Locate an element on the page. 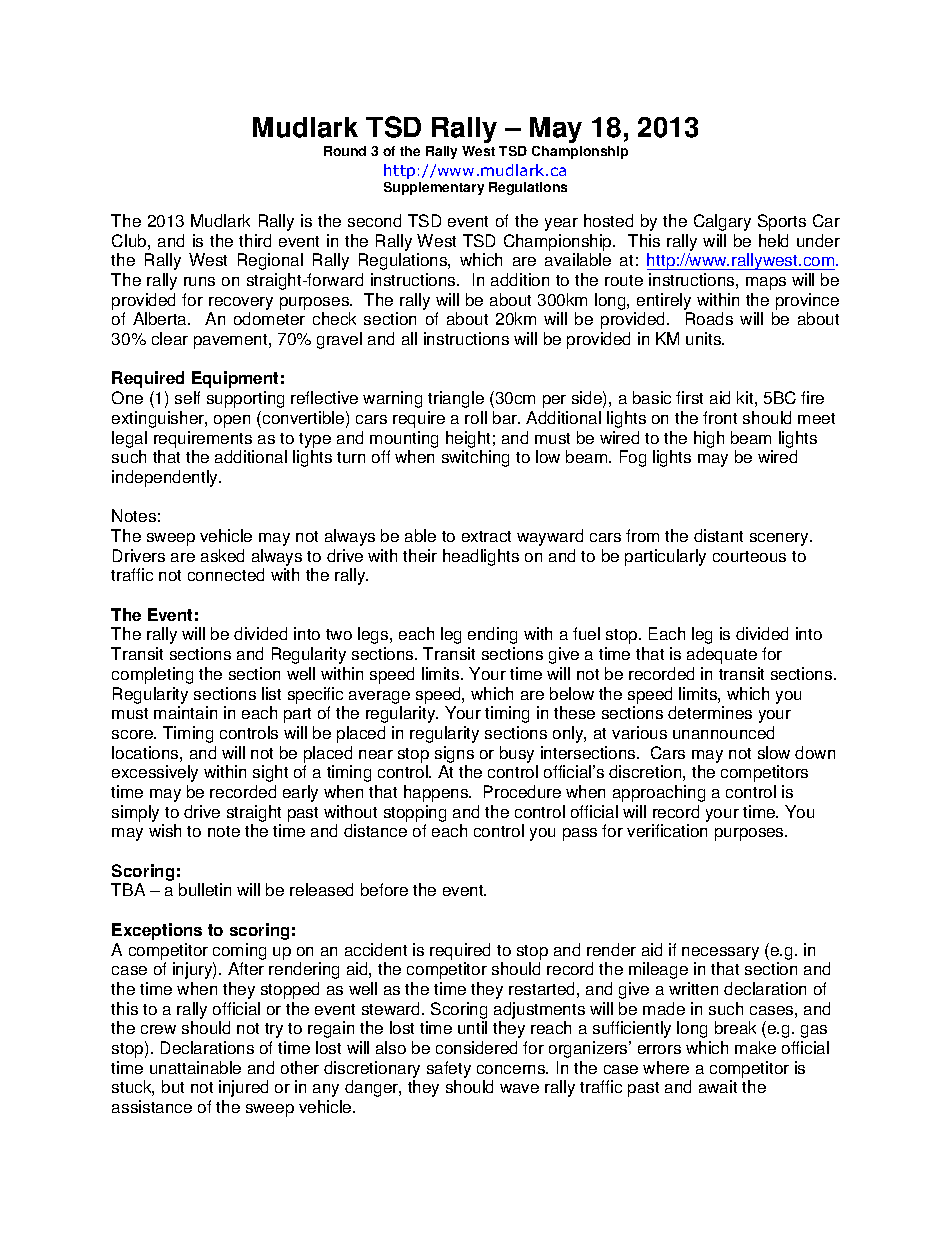  happens is located at coordinates (437, 793).
